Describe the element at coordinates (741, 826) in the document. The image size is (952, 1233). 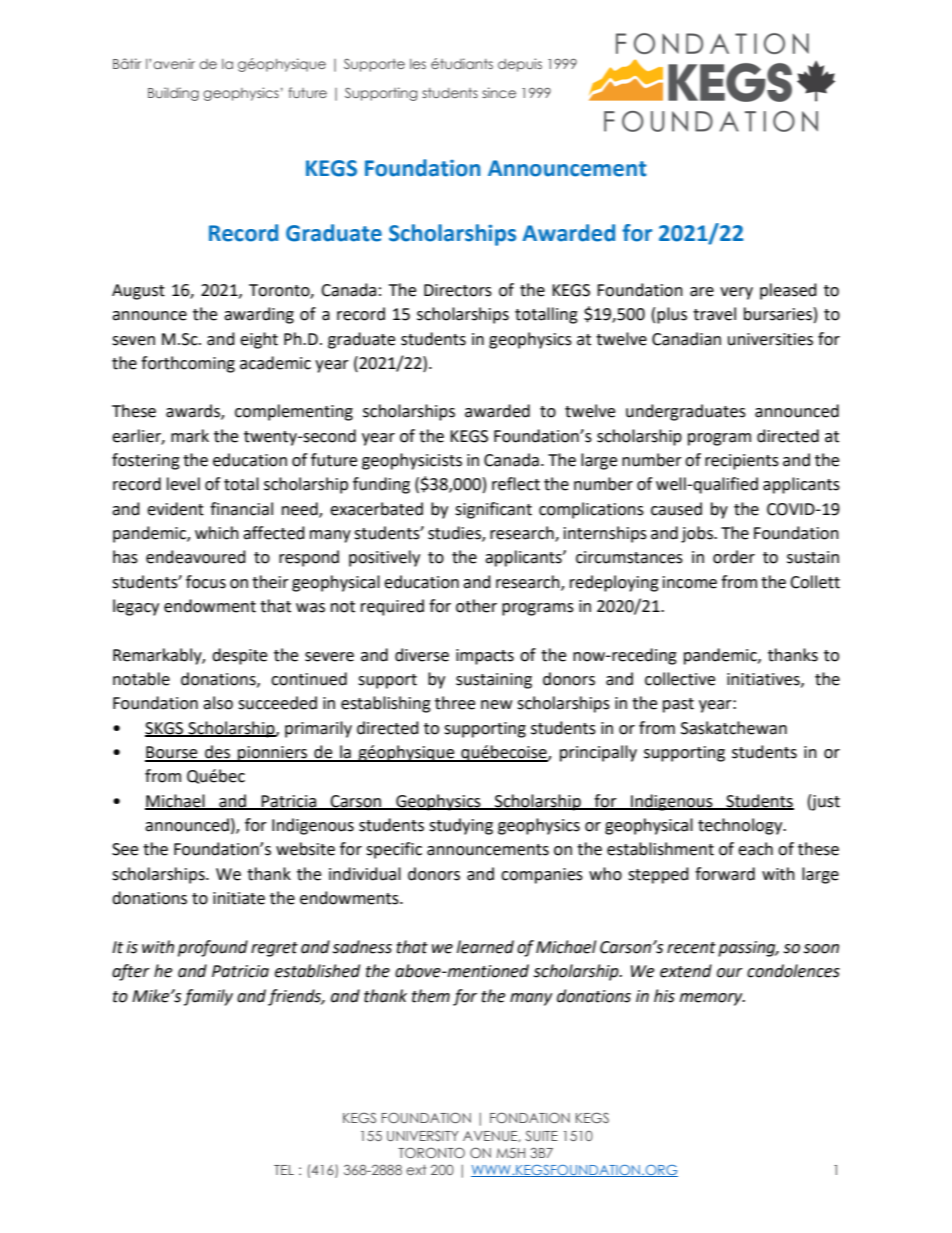
I see `technology` at that location.
